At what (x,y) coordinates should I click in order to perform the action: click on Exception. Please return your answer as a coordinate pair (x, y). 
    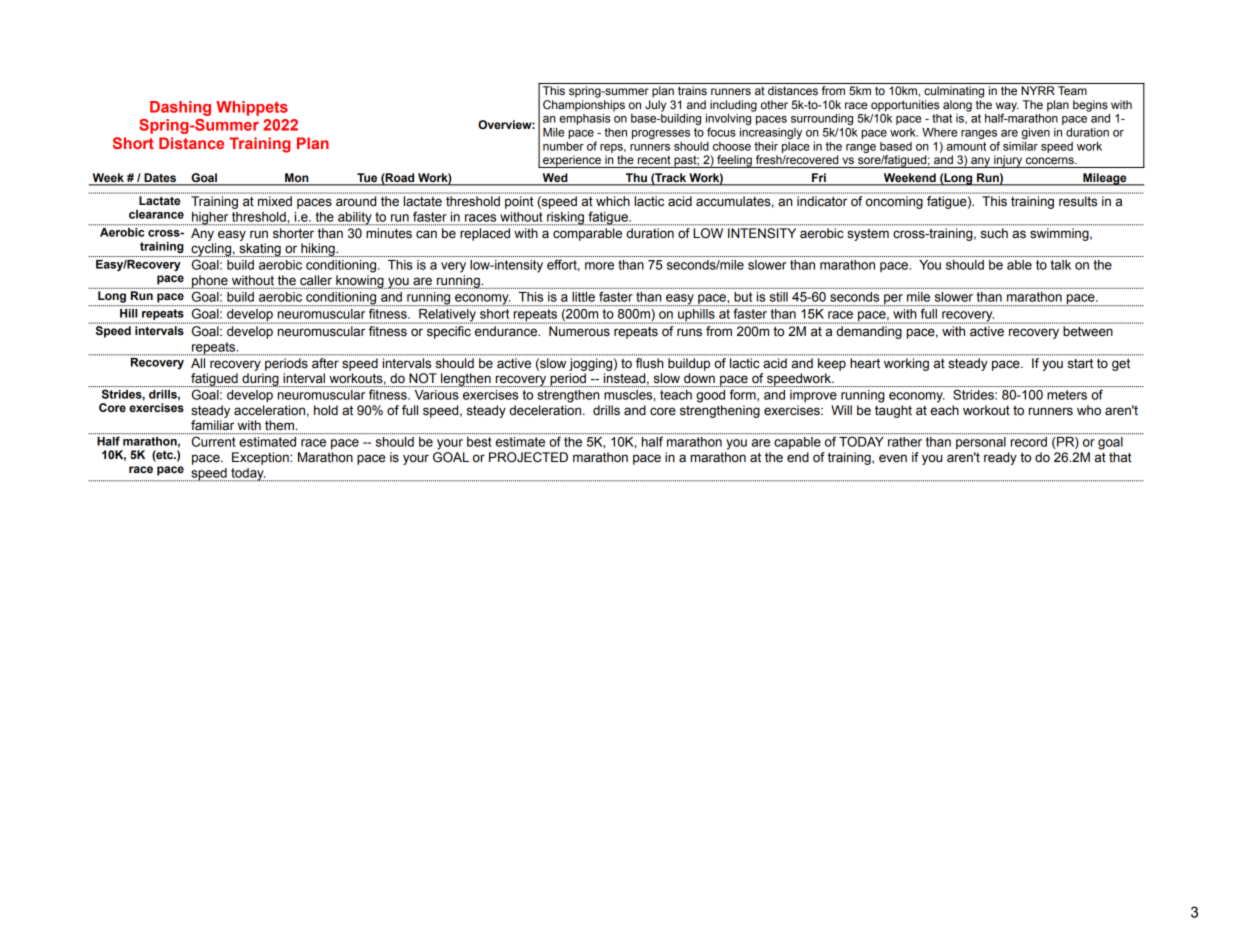
    Looking at the image, I should click on (261, 458).
